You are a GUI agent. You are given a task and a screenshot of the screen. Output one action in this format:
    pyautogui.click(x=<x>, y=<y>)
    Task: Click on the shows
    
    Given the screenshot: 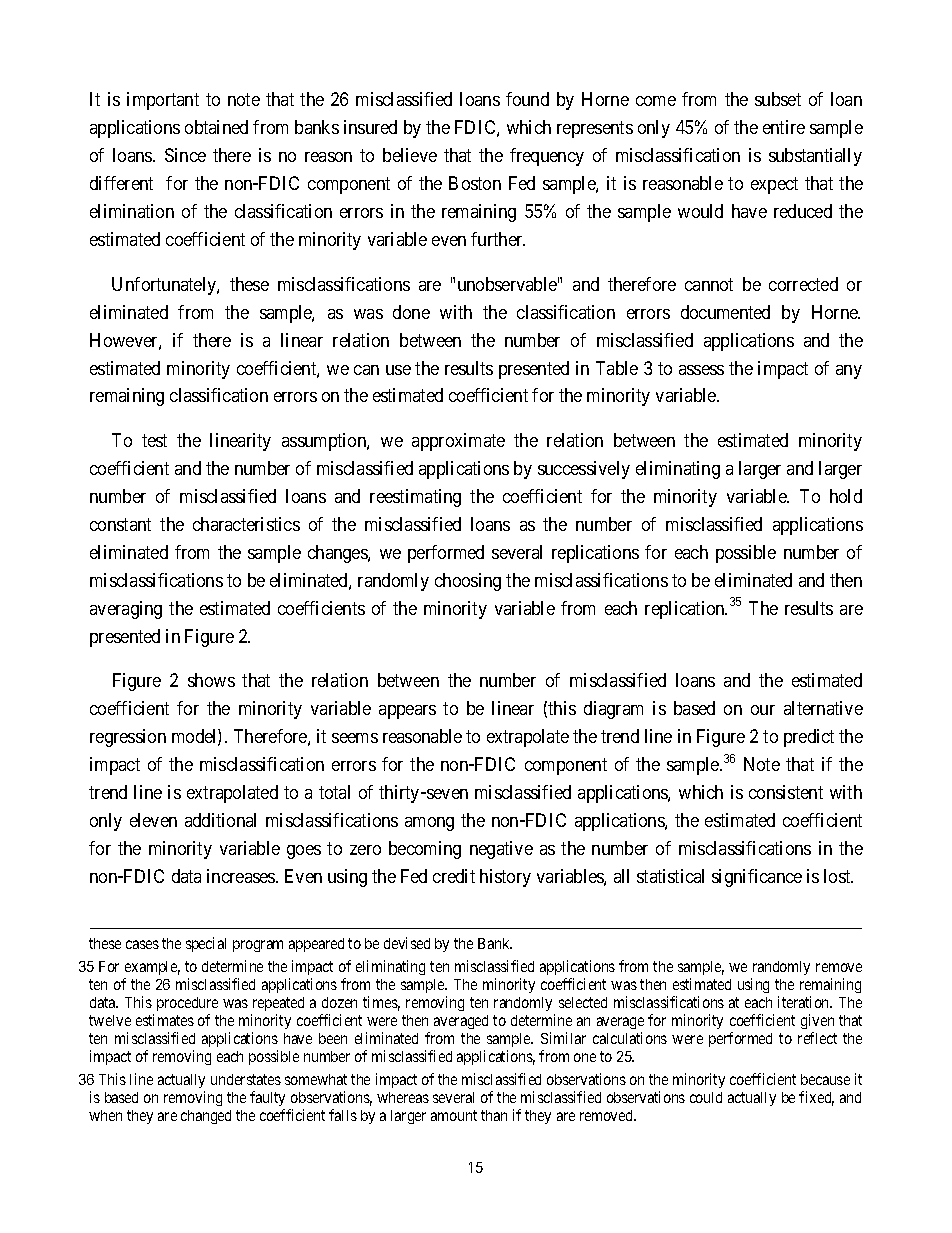 What is the action you would take?
    pyautogui.click(x=211, y=680)
